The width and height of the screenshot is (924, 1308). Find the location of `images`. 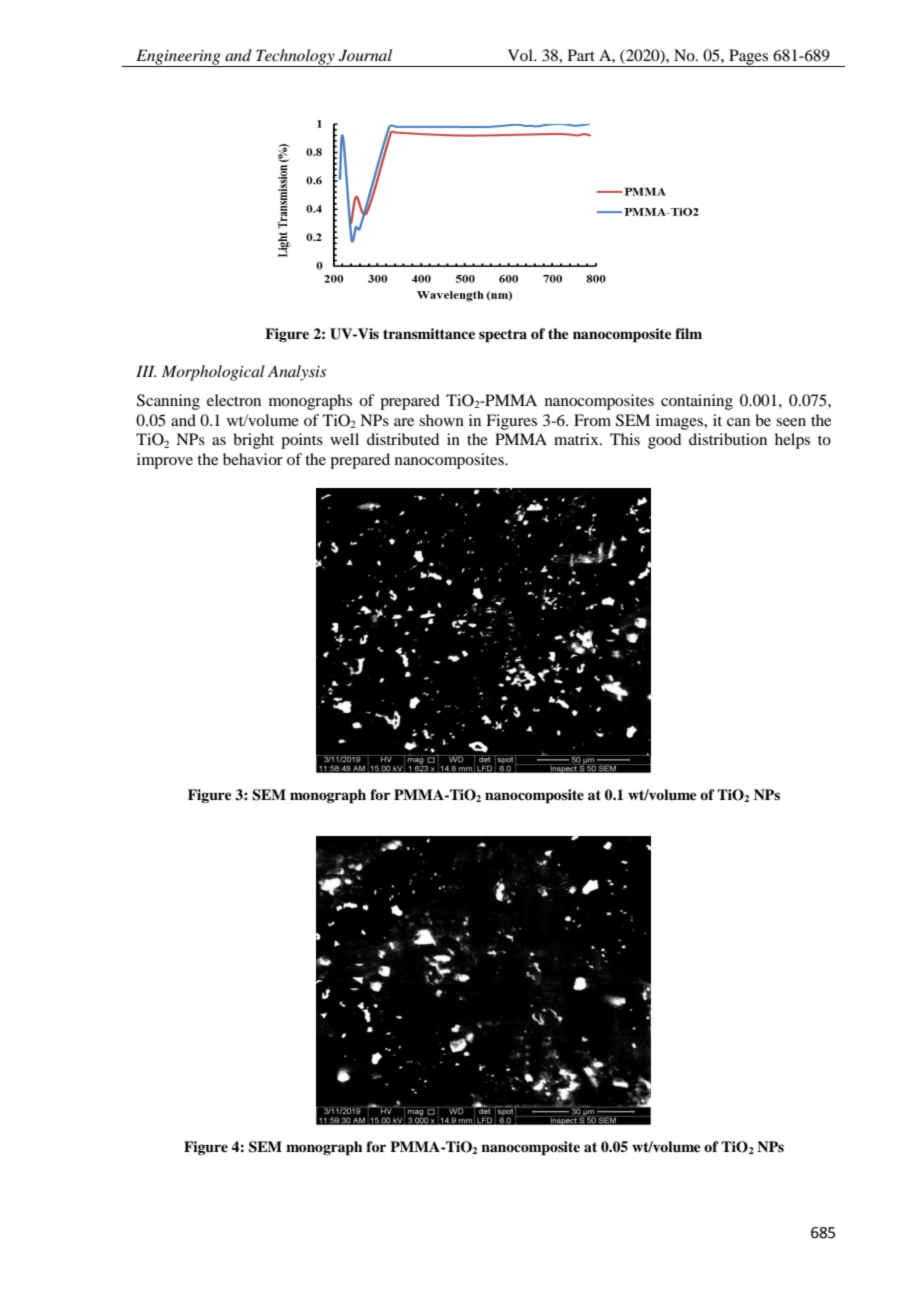

images is located at coordinates (681, 422).
